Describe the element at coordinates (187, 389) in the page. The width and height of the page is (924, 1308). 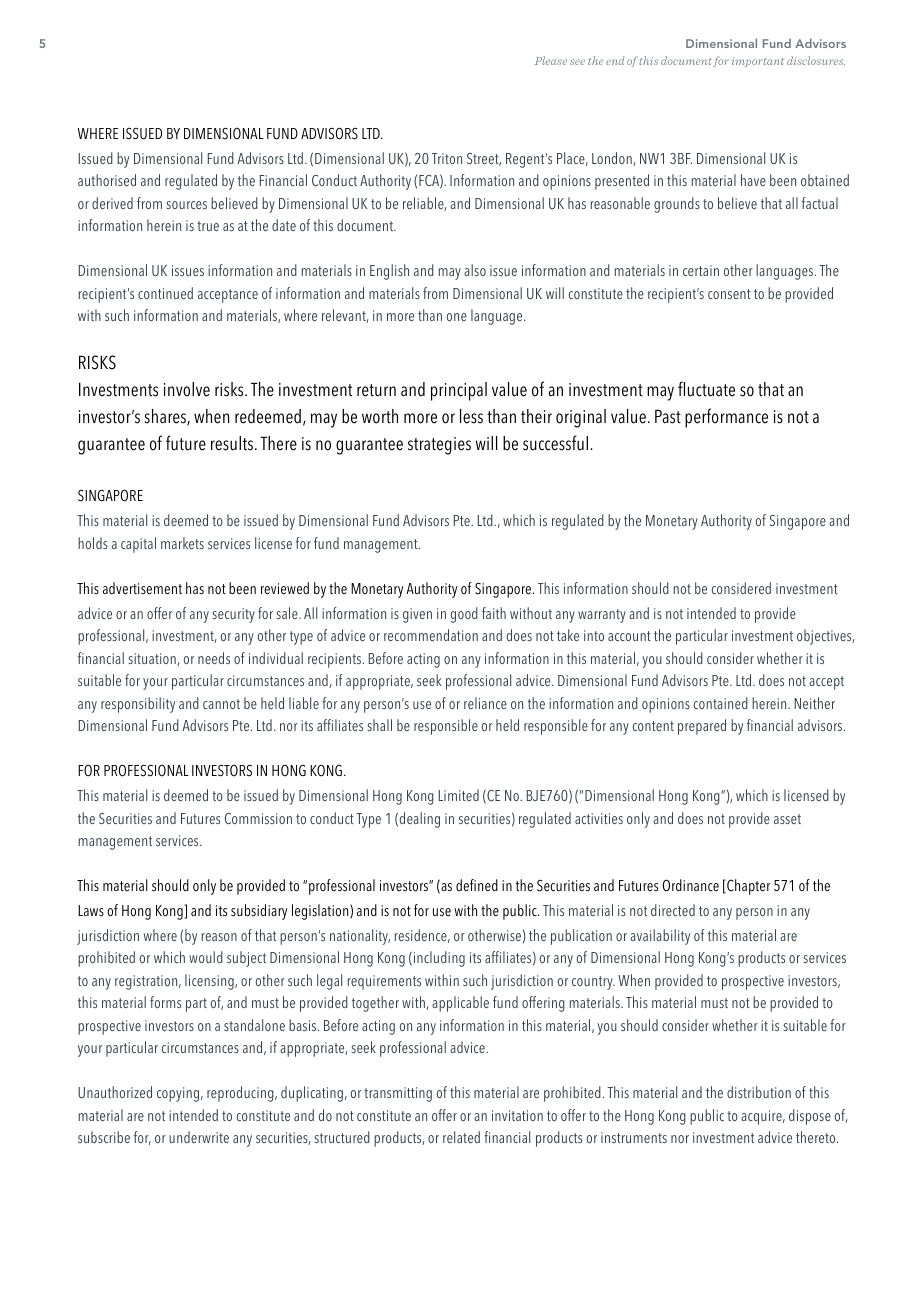
I see `involve` at that location.
